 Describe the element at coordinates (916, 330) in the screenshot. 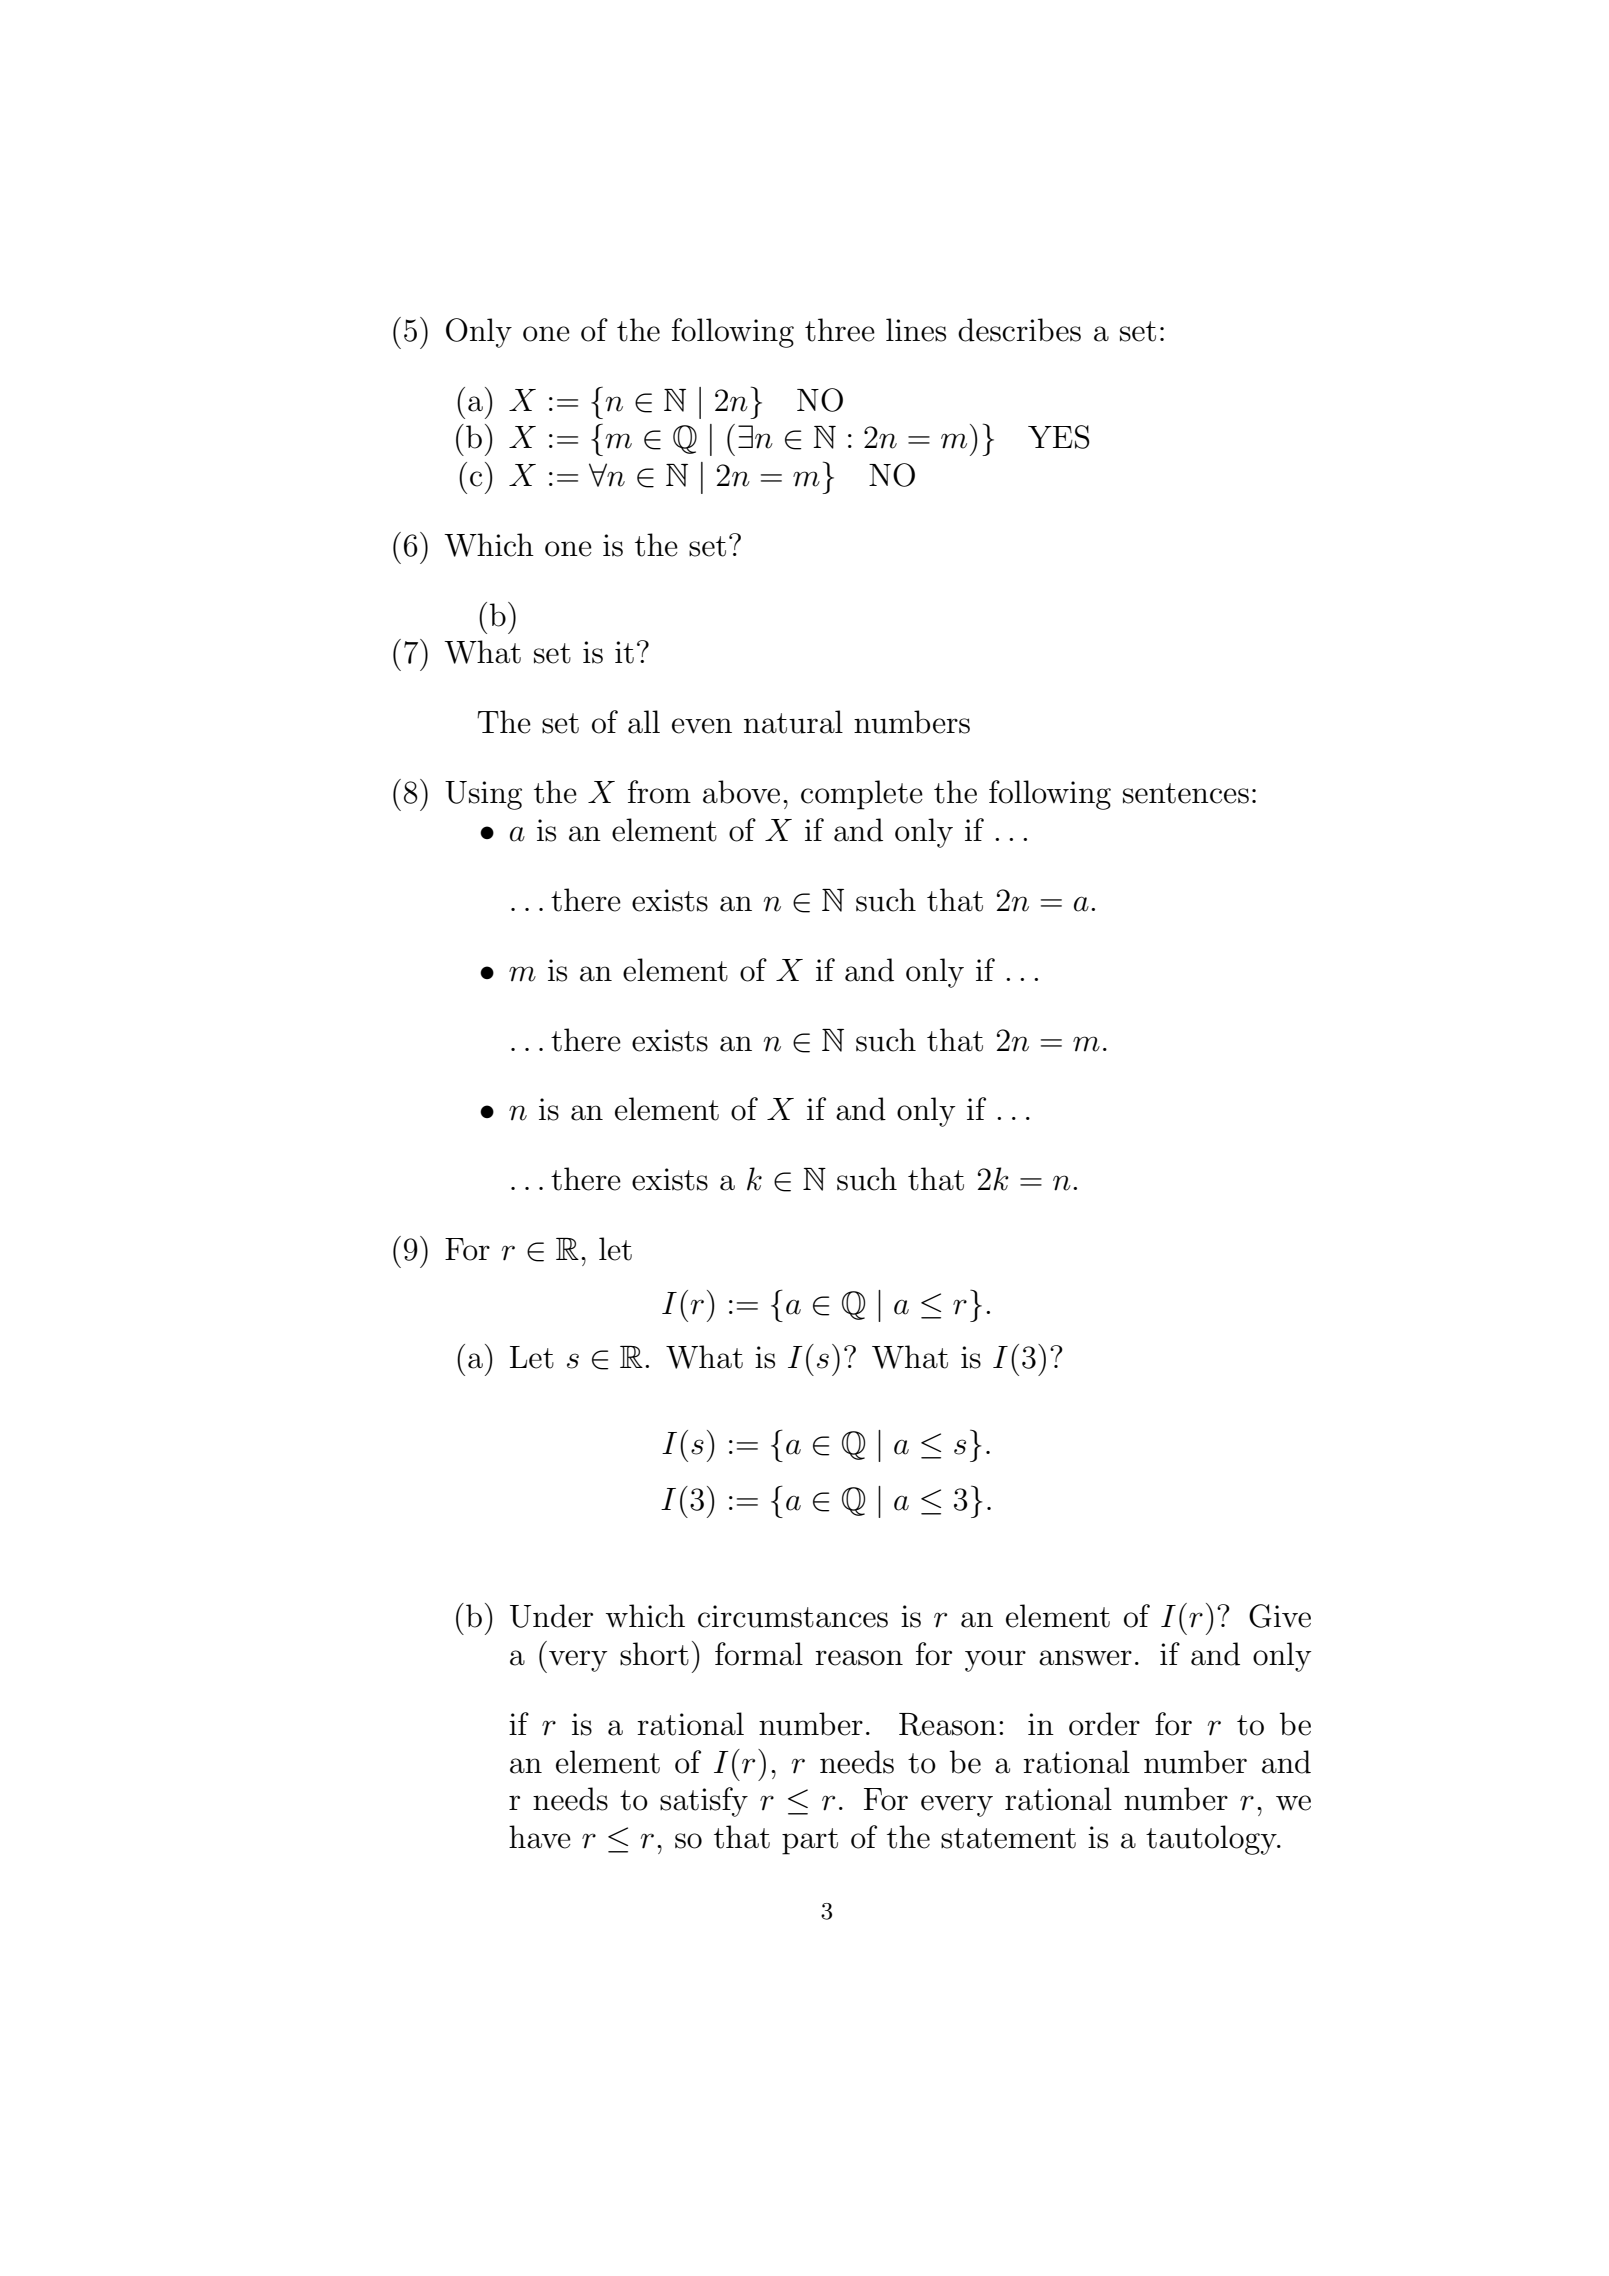

I see `lines` at that location.
